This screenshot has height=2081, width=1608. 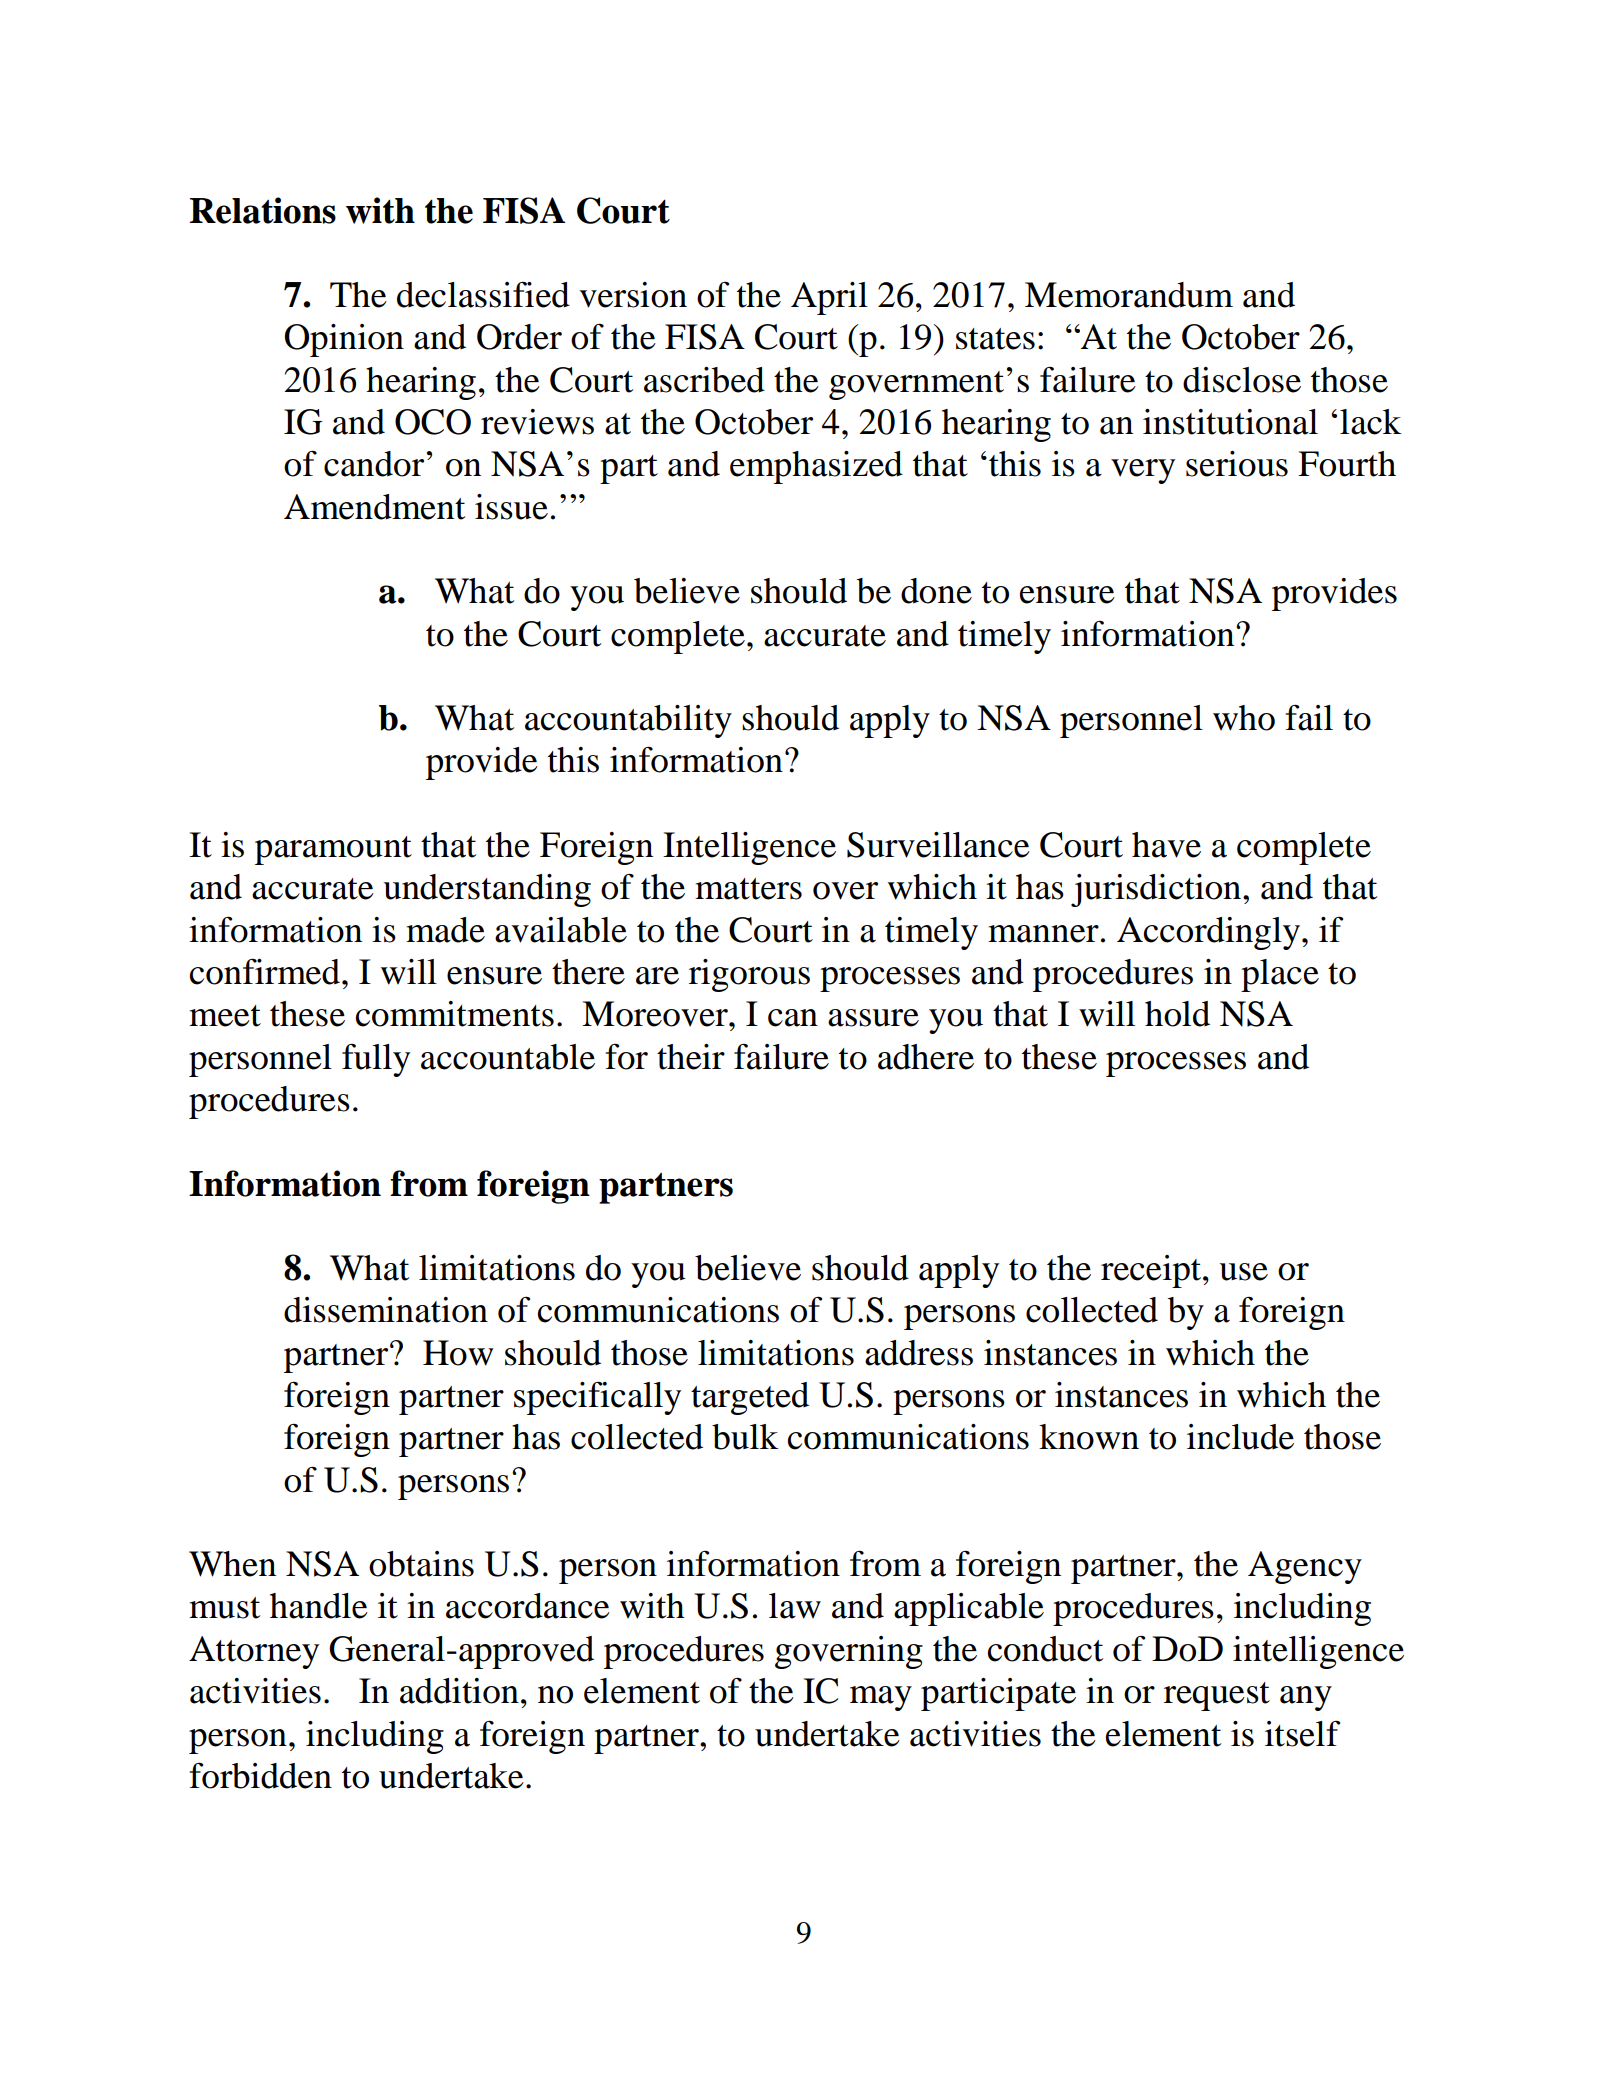 What do you see at coordinates (1129, 295) in the screenshot?
I see `Memorandum` at bounding box center [1129, 295].
